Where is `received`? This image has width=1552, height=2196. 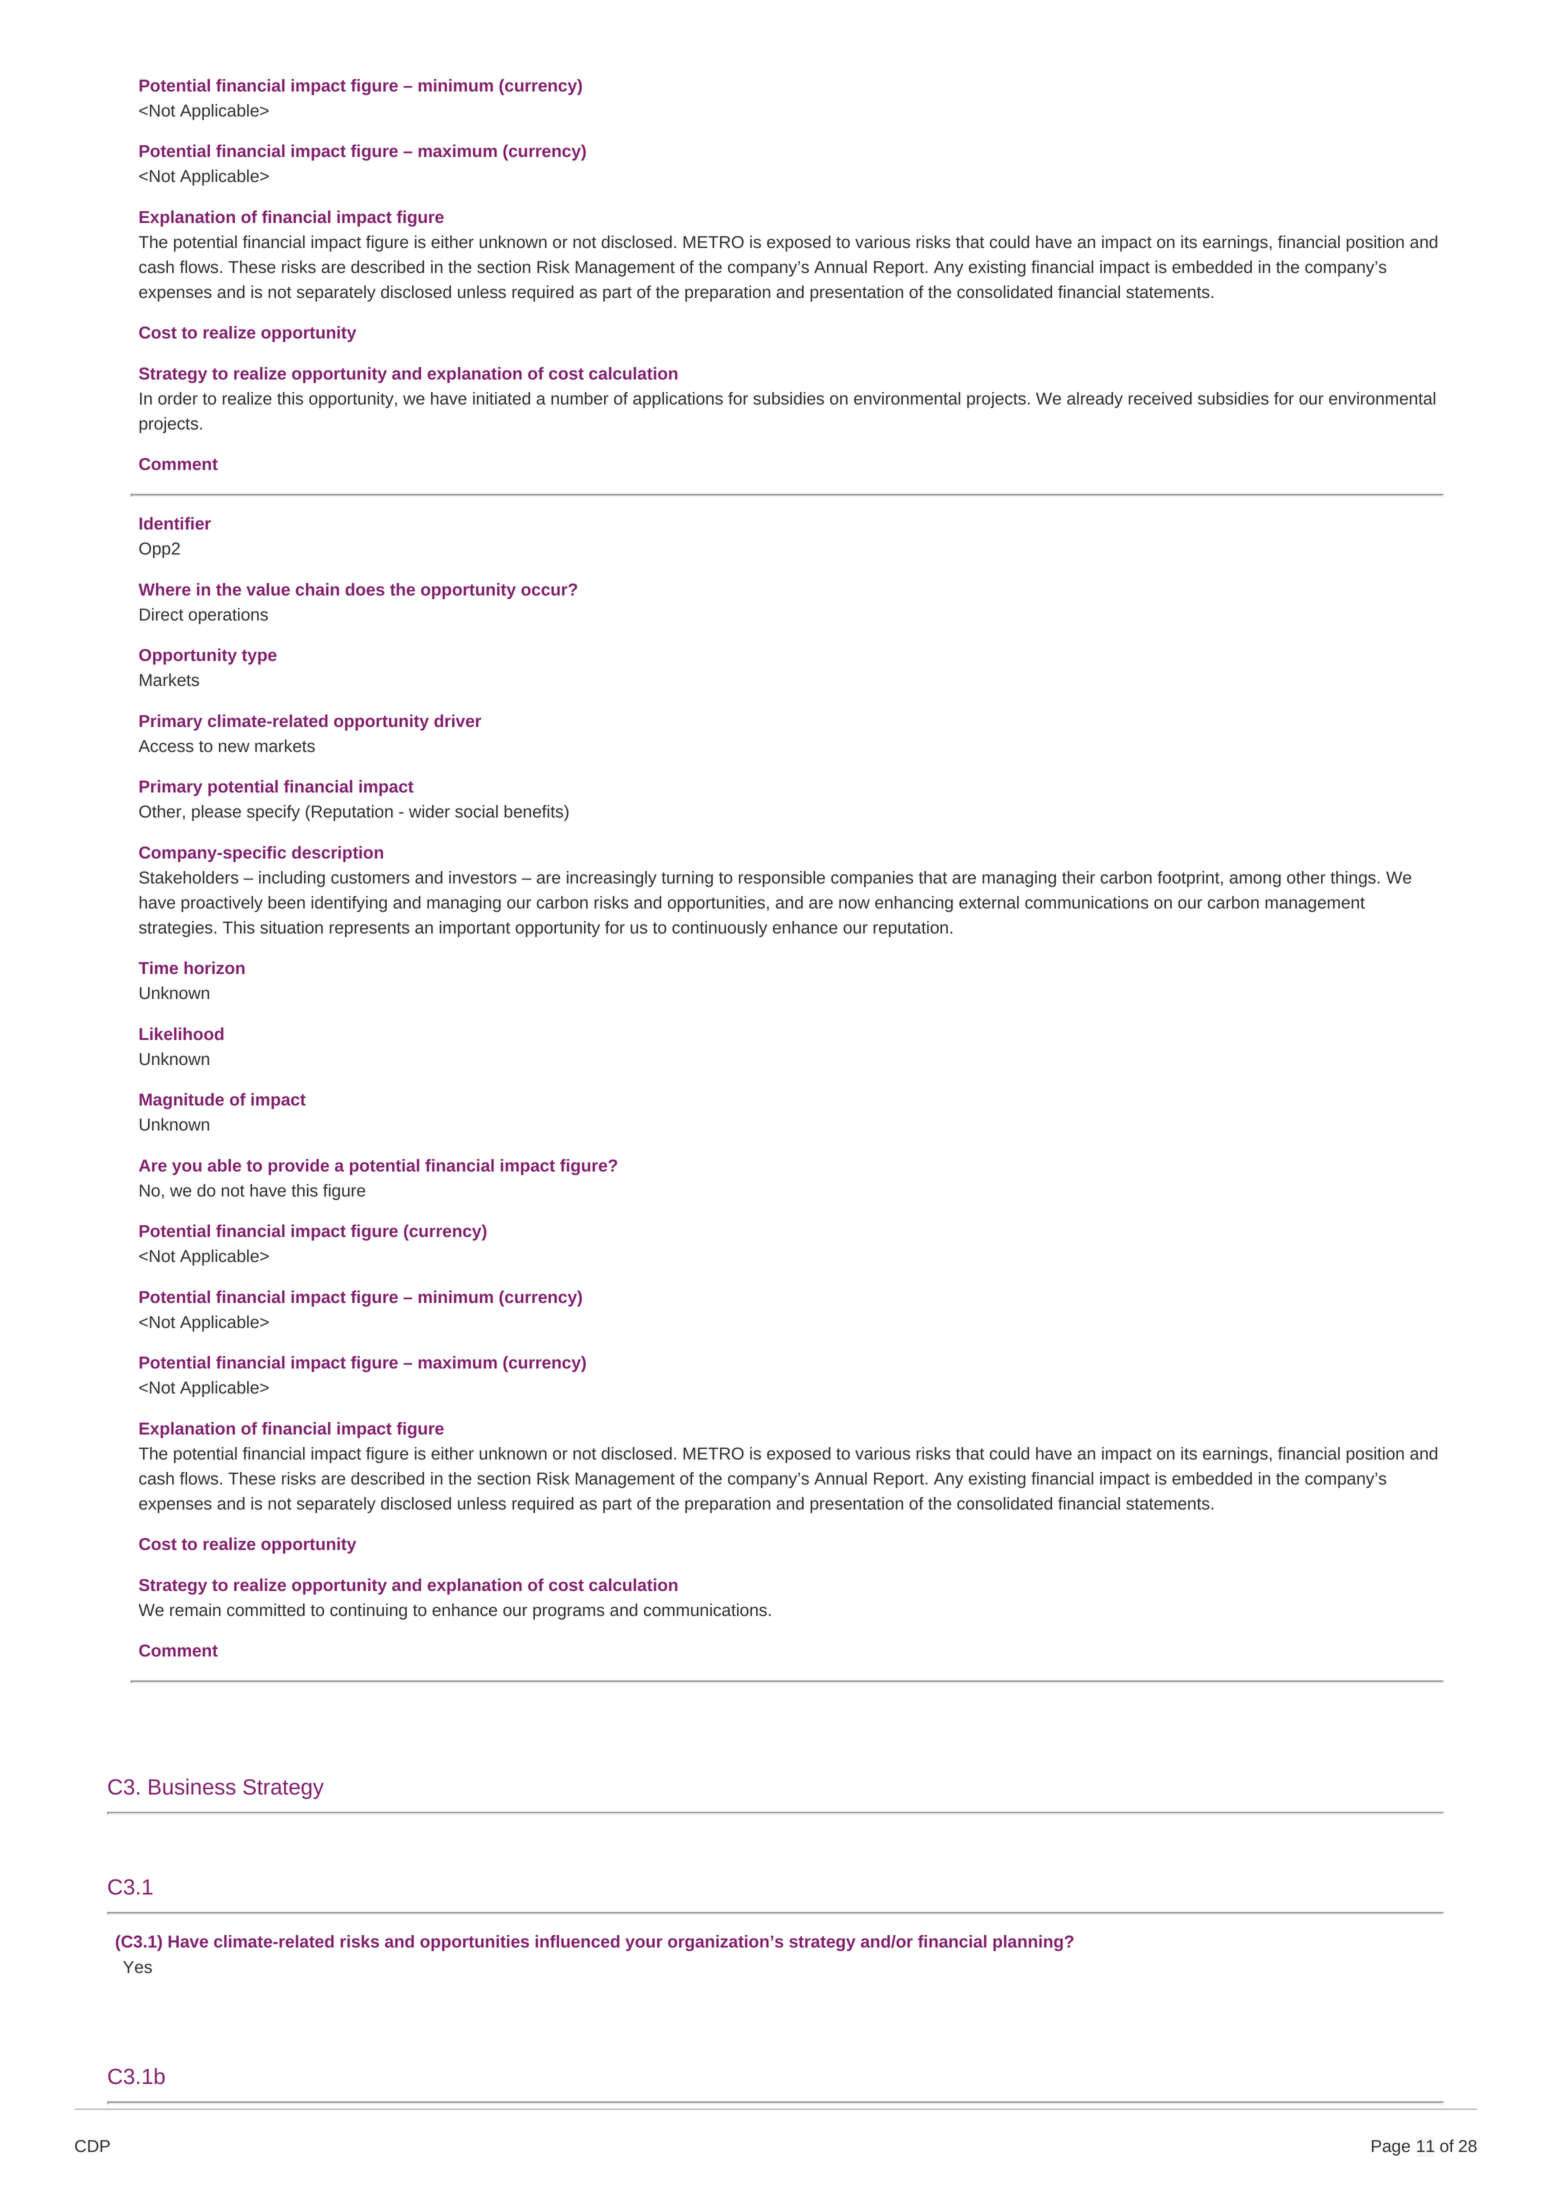
received is located at coordinates (1160, 398).
